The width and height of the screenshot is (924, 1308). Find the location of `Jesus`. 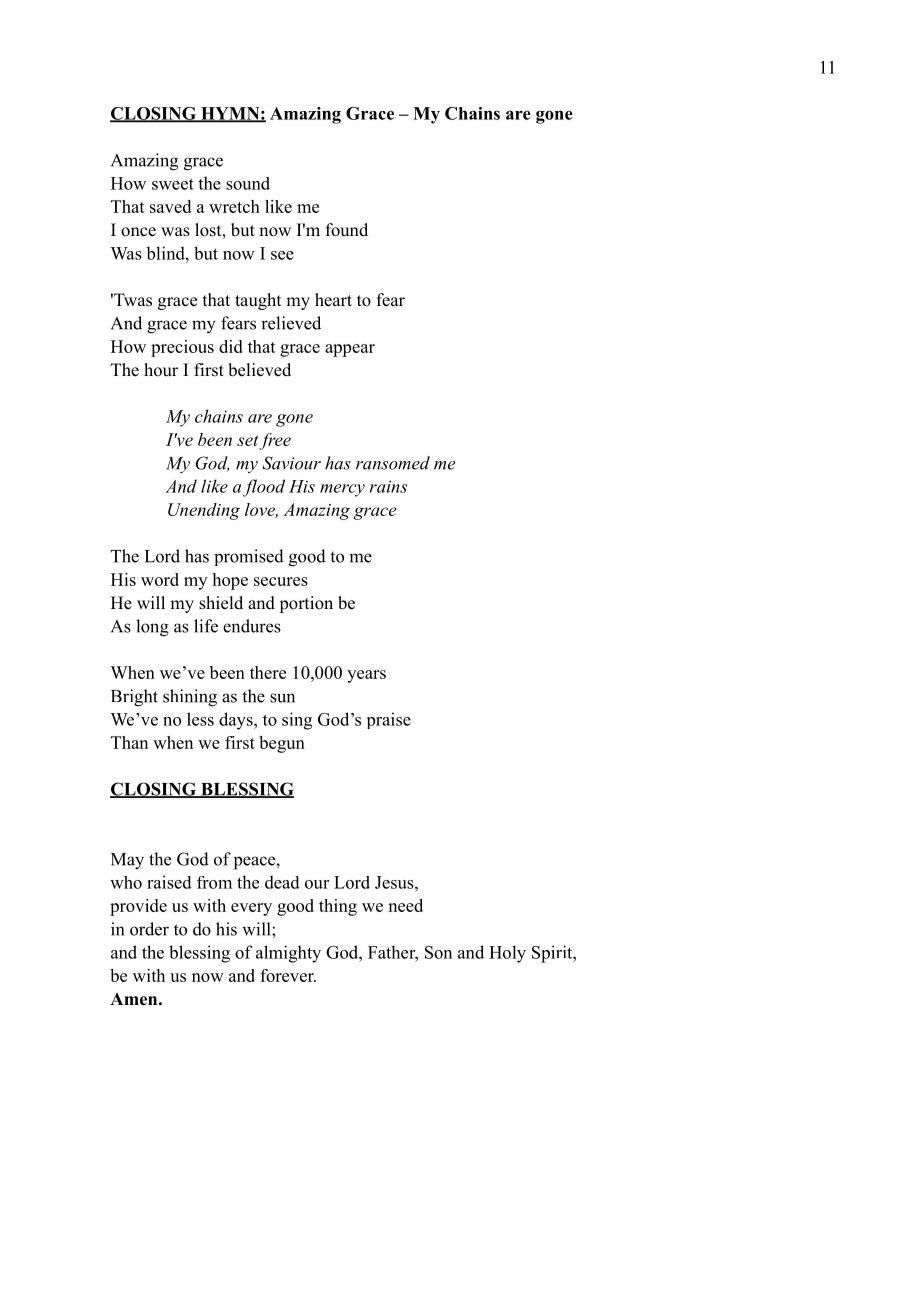

Jesus is located at coordinates (395, 882).
